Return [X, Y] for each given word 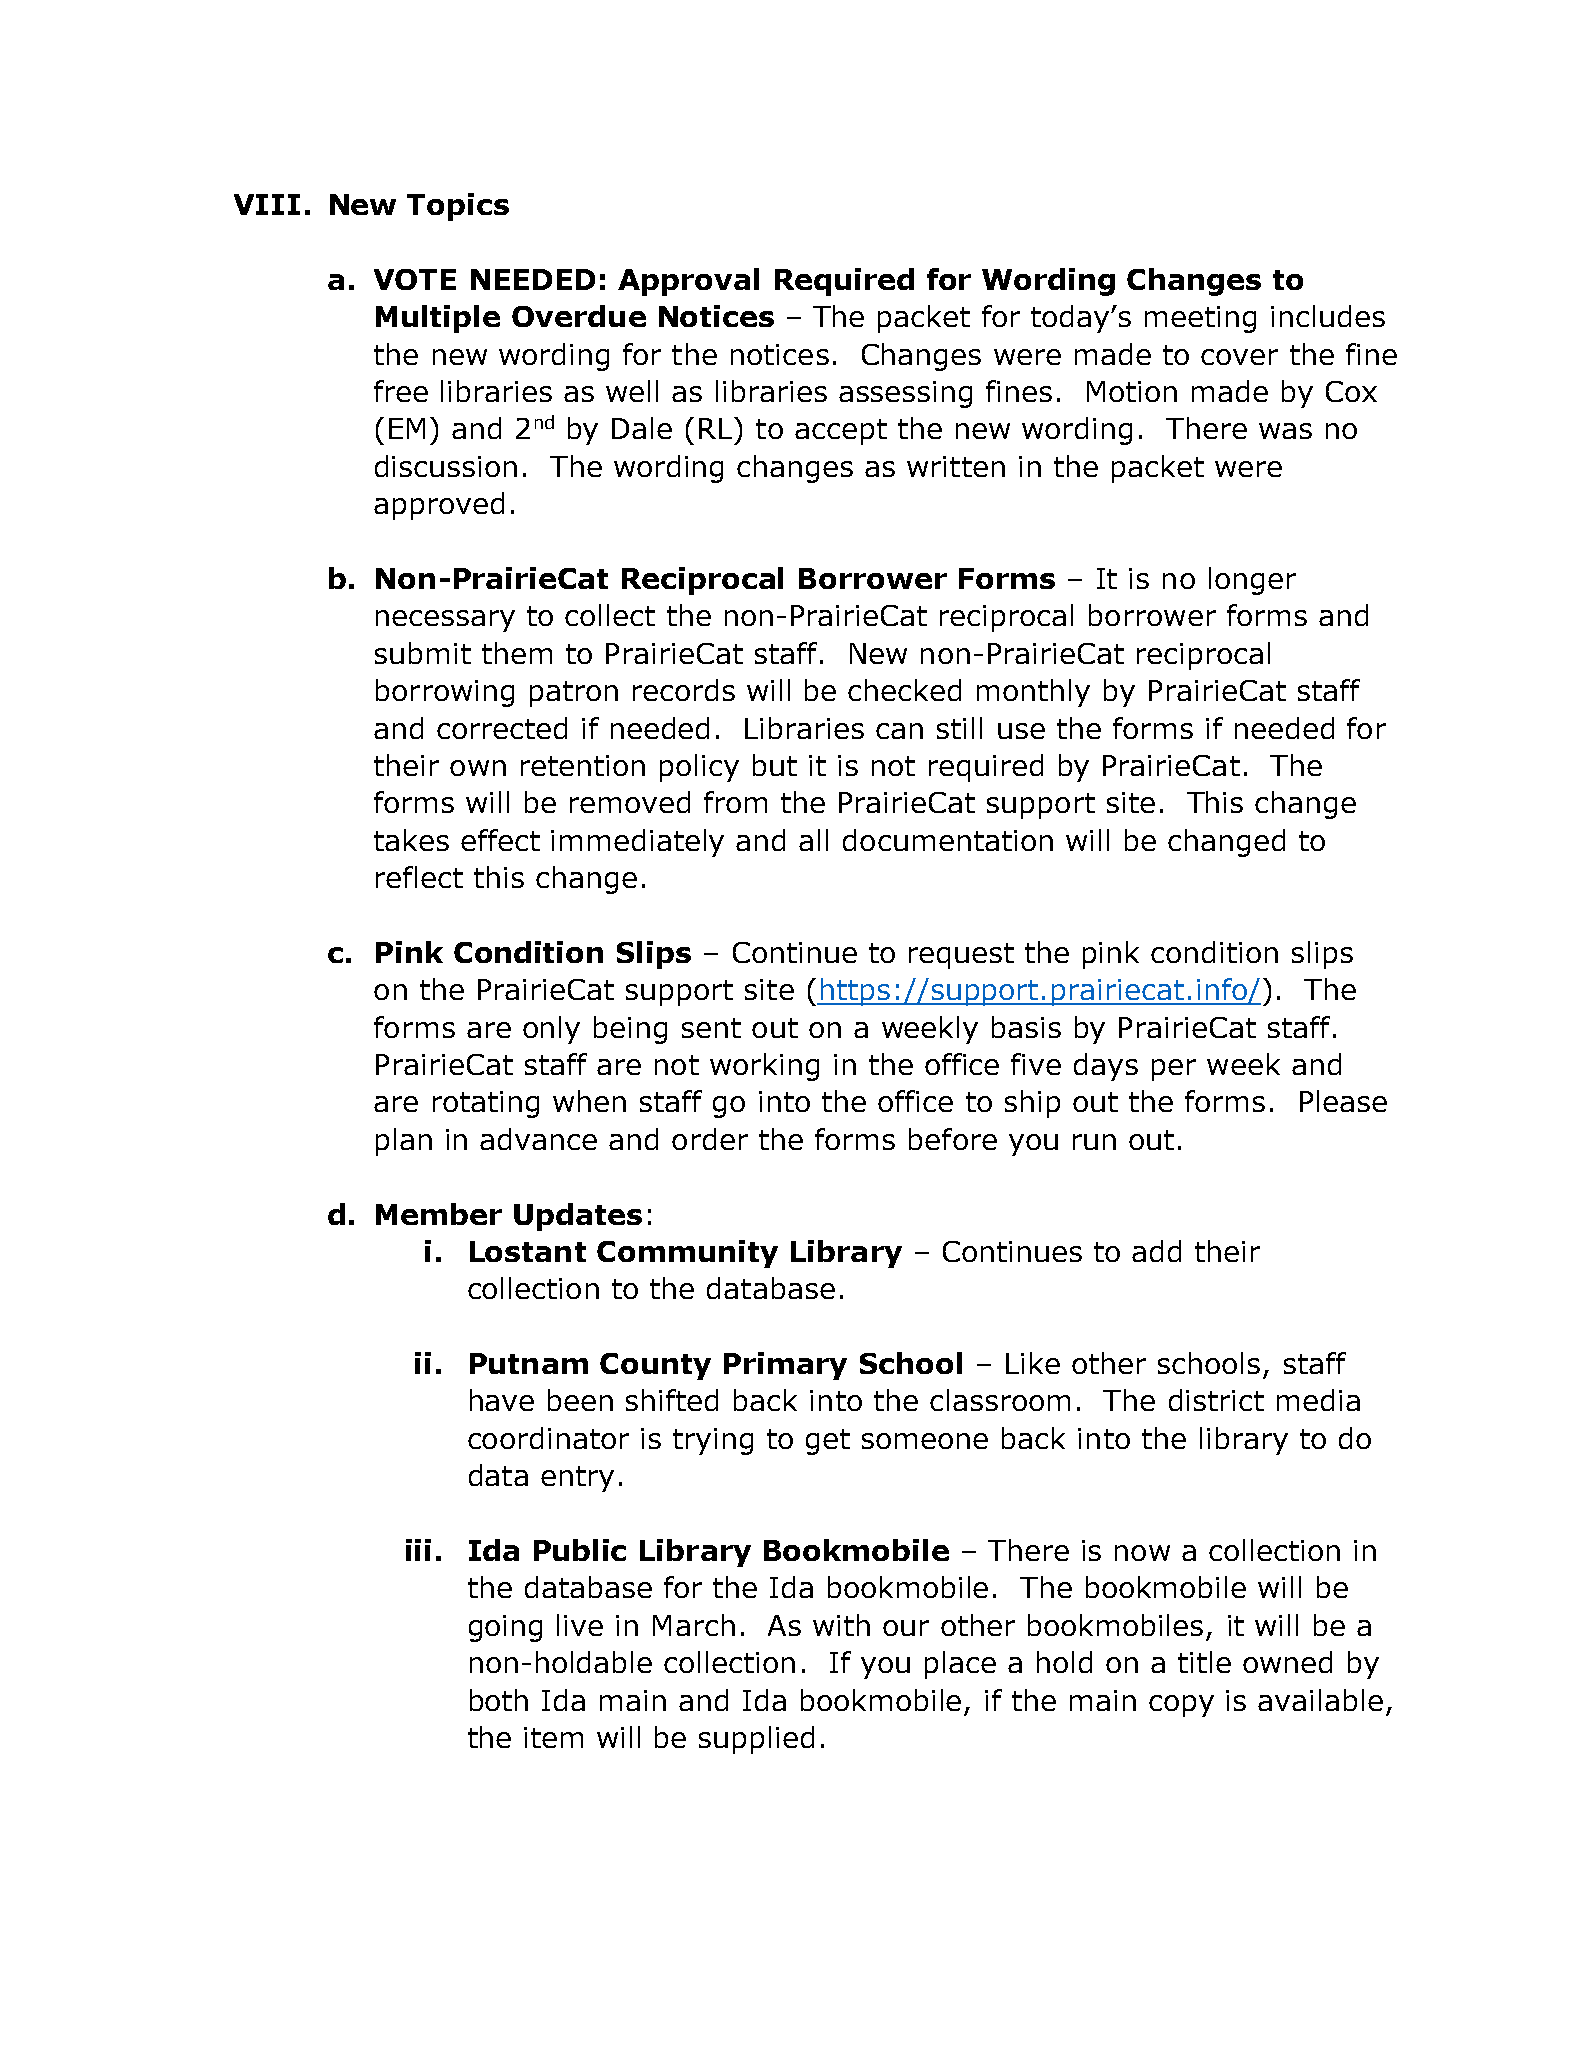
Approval [688, 282]
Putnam [529, 1363]
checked [904, 690]
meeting [1200, 319]
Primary [785, 1366]
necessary [445, 621]
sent [711, 1028]
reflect [419, 877]
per [1174, 1070]
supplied [756, 1740]
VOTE [415, 279]
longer [1252, 581]
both [499, 1700]
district [1216, 1400]
